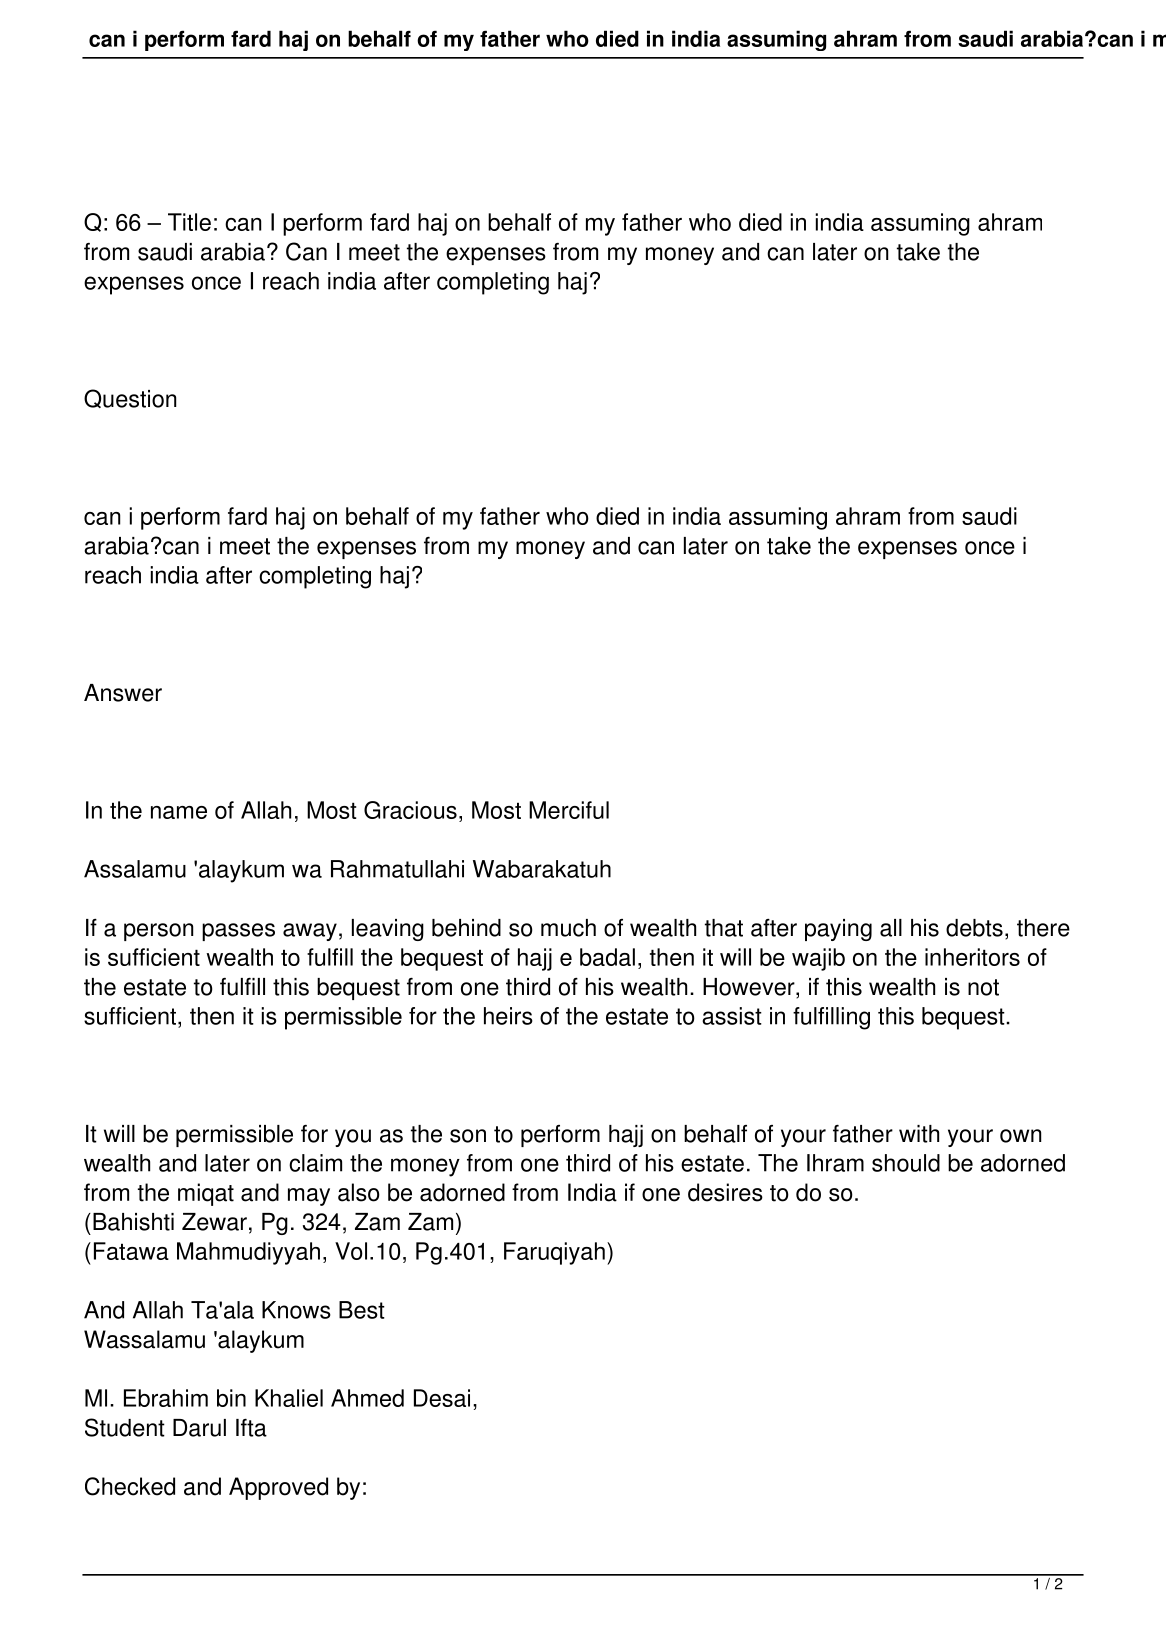 The width and height of the screenshot is (1166, 1650). Describe the element at coordinates (189, 222) in the screenshot. I see `Title` at that location.
